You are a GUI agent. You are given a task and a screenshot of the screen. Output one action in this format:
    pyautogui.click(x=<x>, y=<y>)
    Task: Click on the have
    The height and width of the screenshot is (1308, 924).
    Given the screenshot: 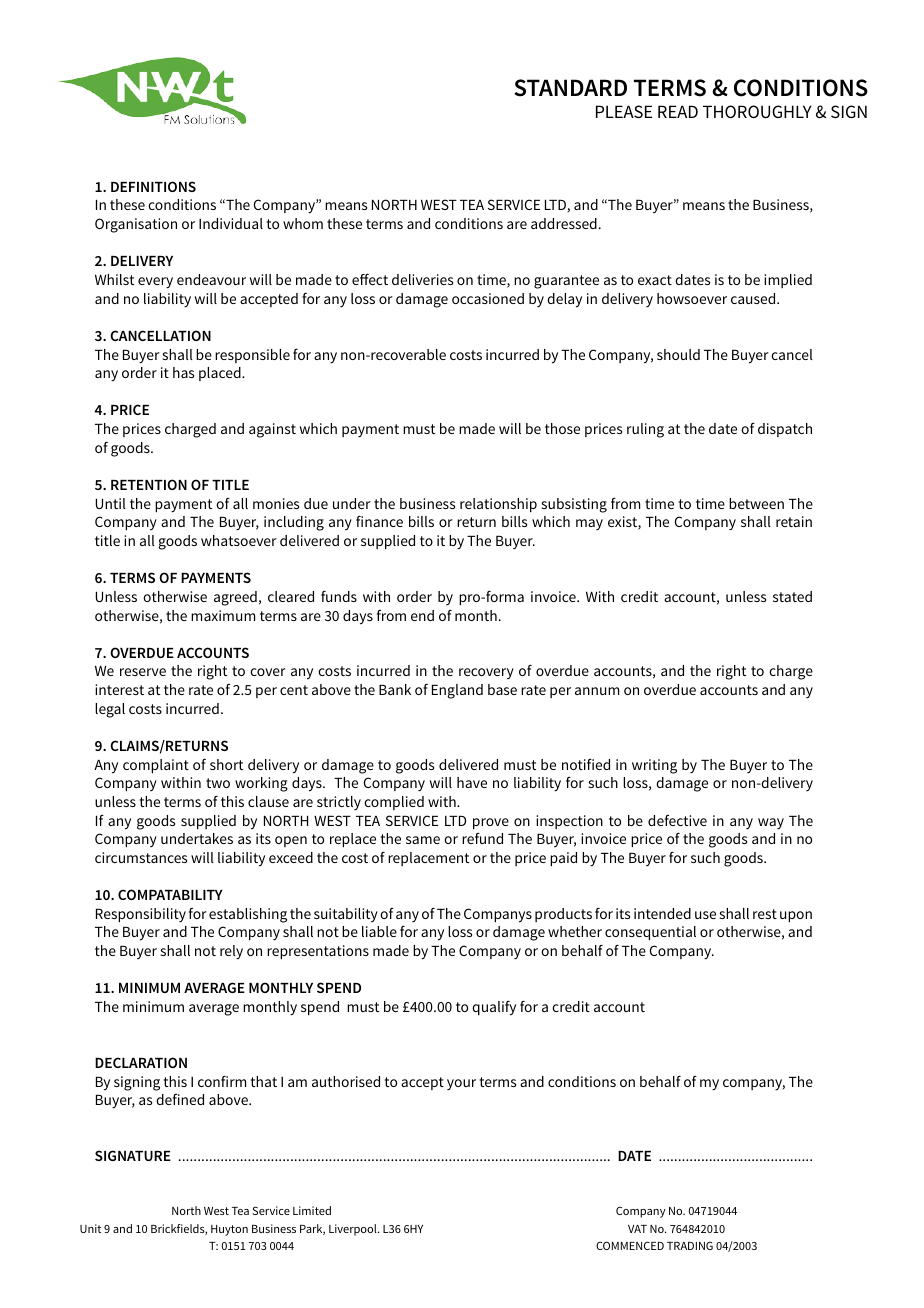 What is the action you would take?
    pyautogui.click(x=472, y=782)
